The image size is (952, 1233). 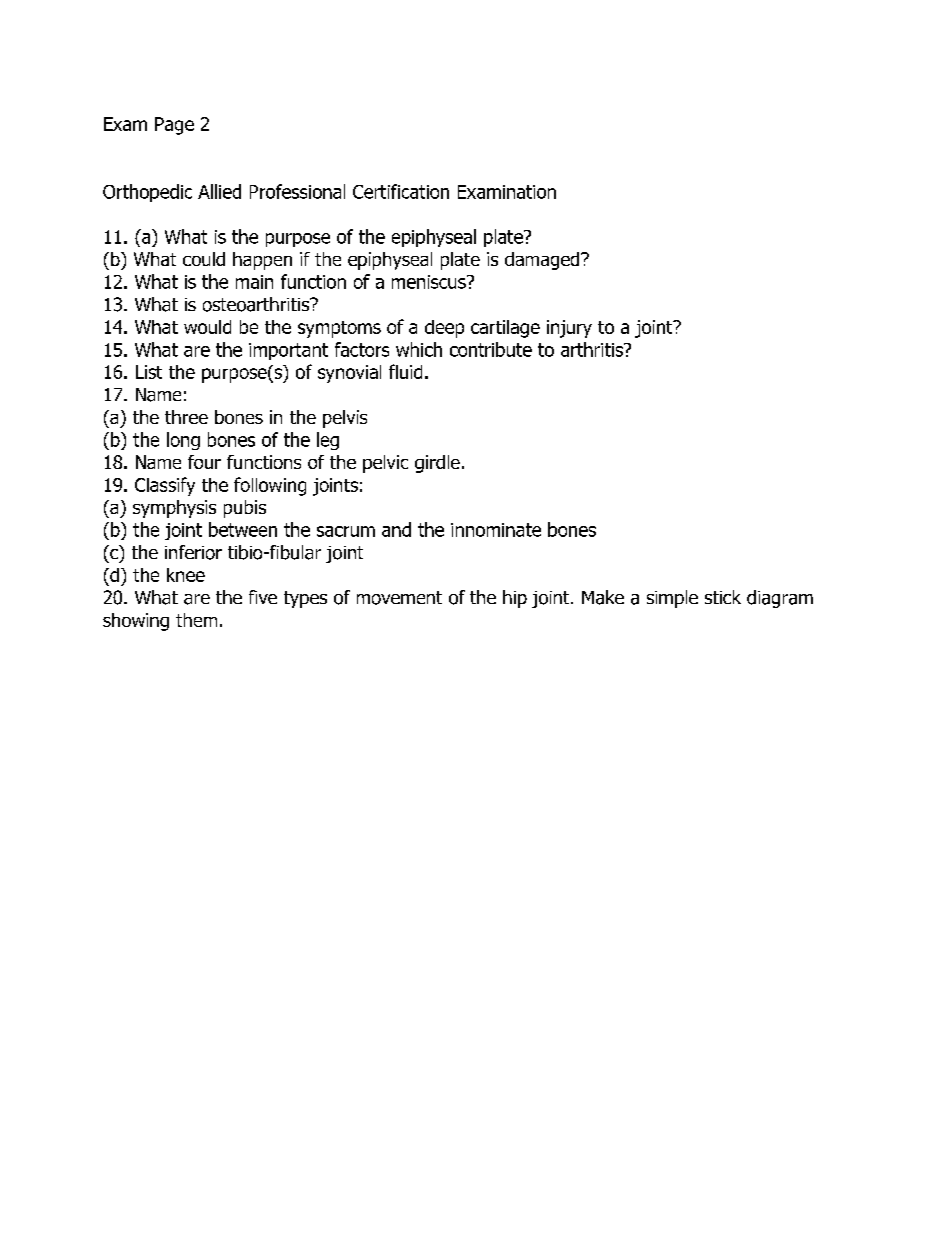 What do you see at coordinates (204, 462) in the image?
I see `four` at bounding box center [204, 462].
